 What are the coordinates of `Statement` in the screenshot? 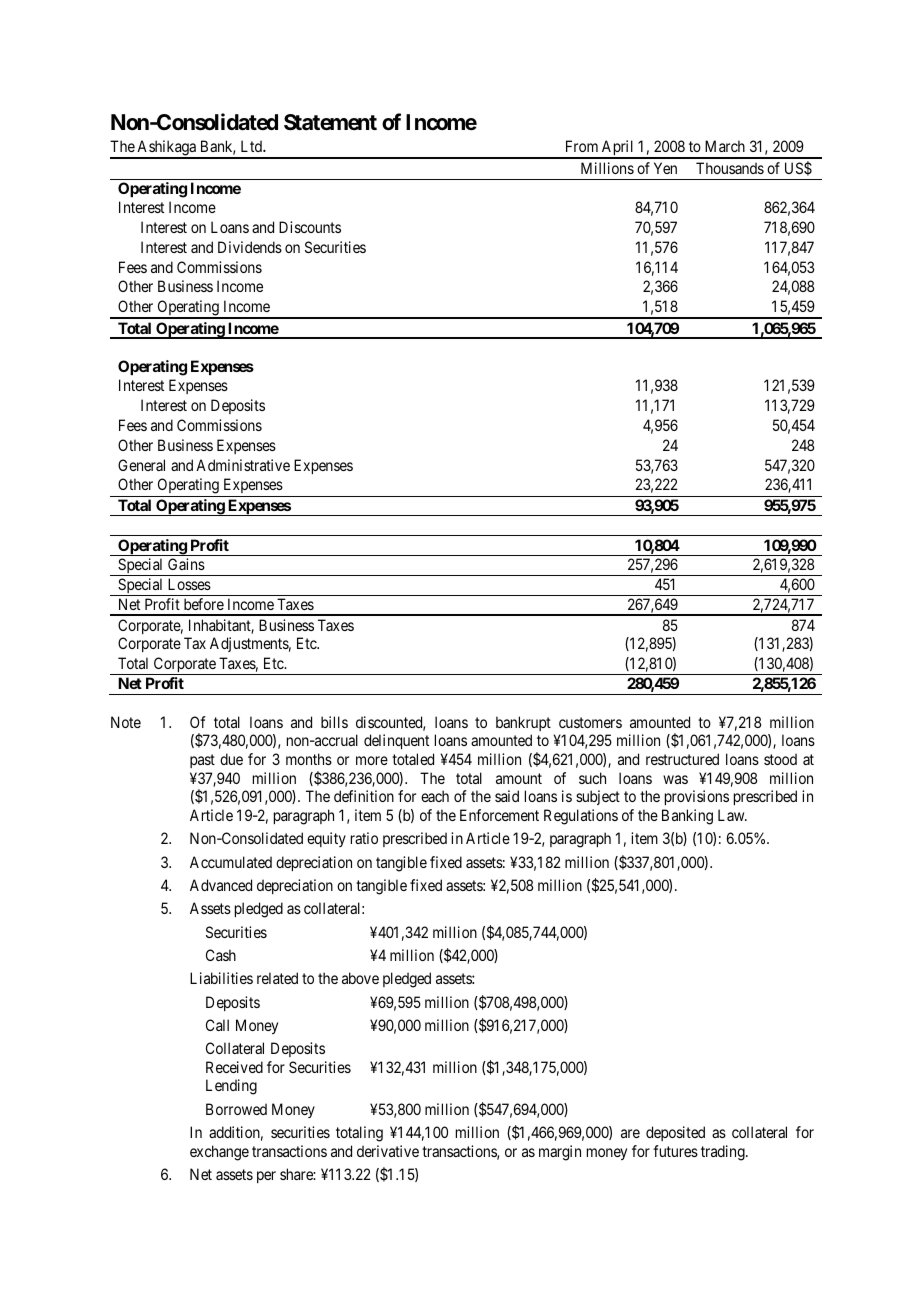 It's located at (330, 122).
